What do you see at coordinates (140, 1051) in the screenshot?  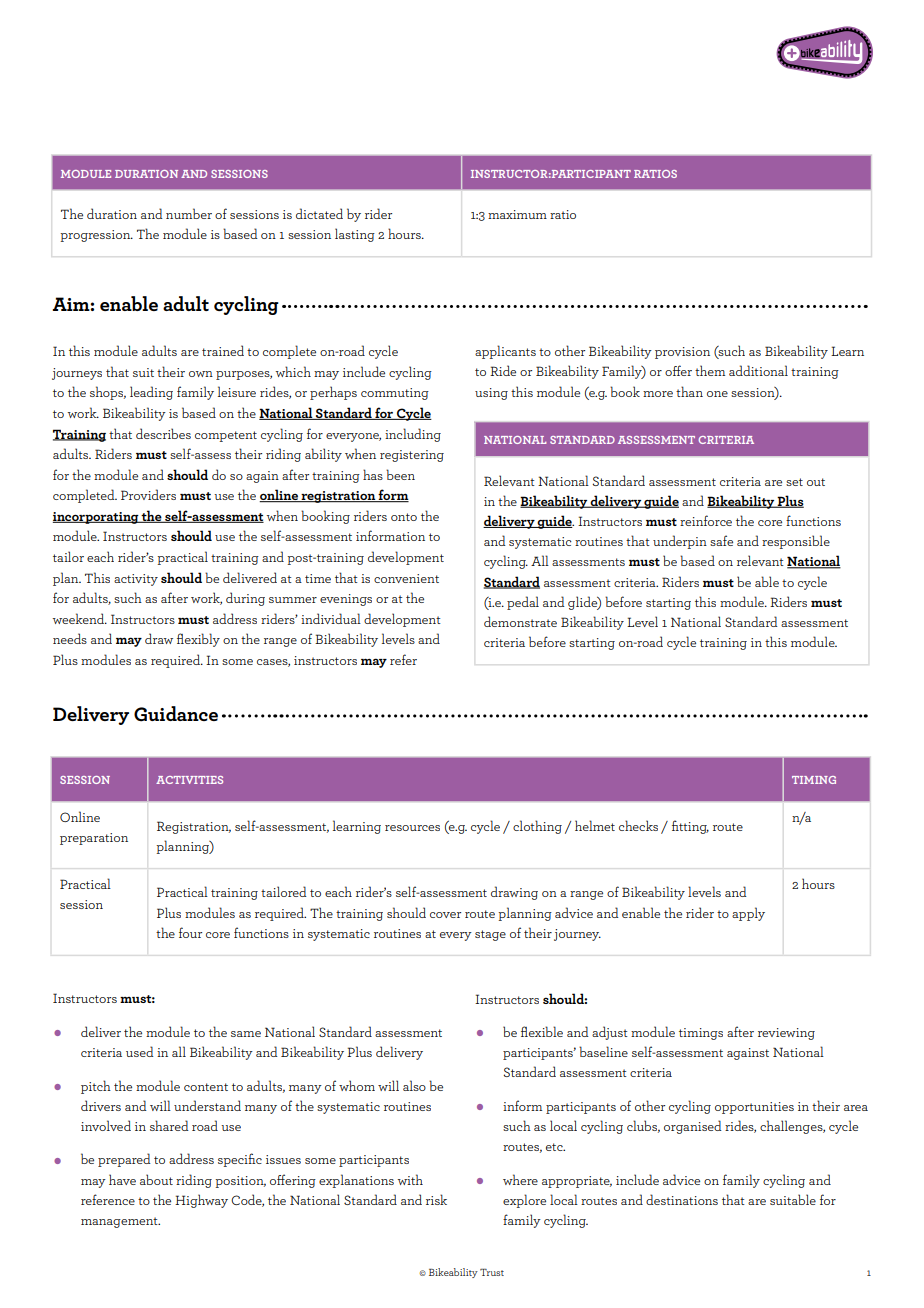 I see `used` at bounding box center [140, 1051].
